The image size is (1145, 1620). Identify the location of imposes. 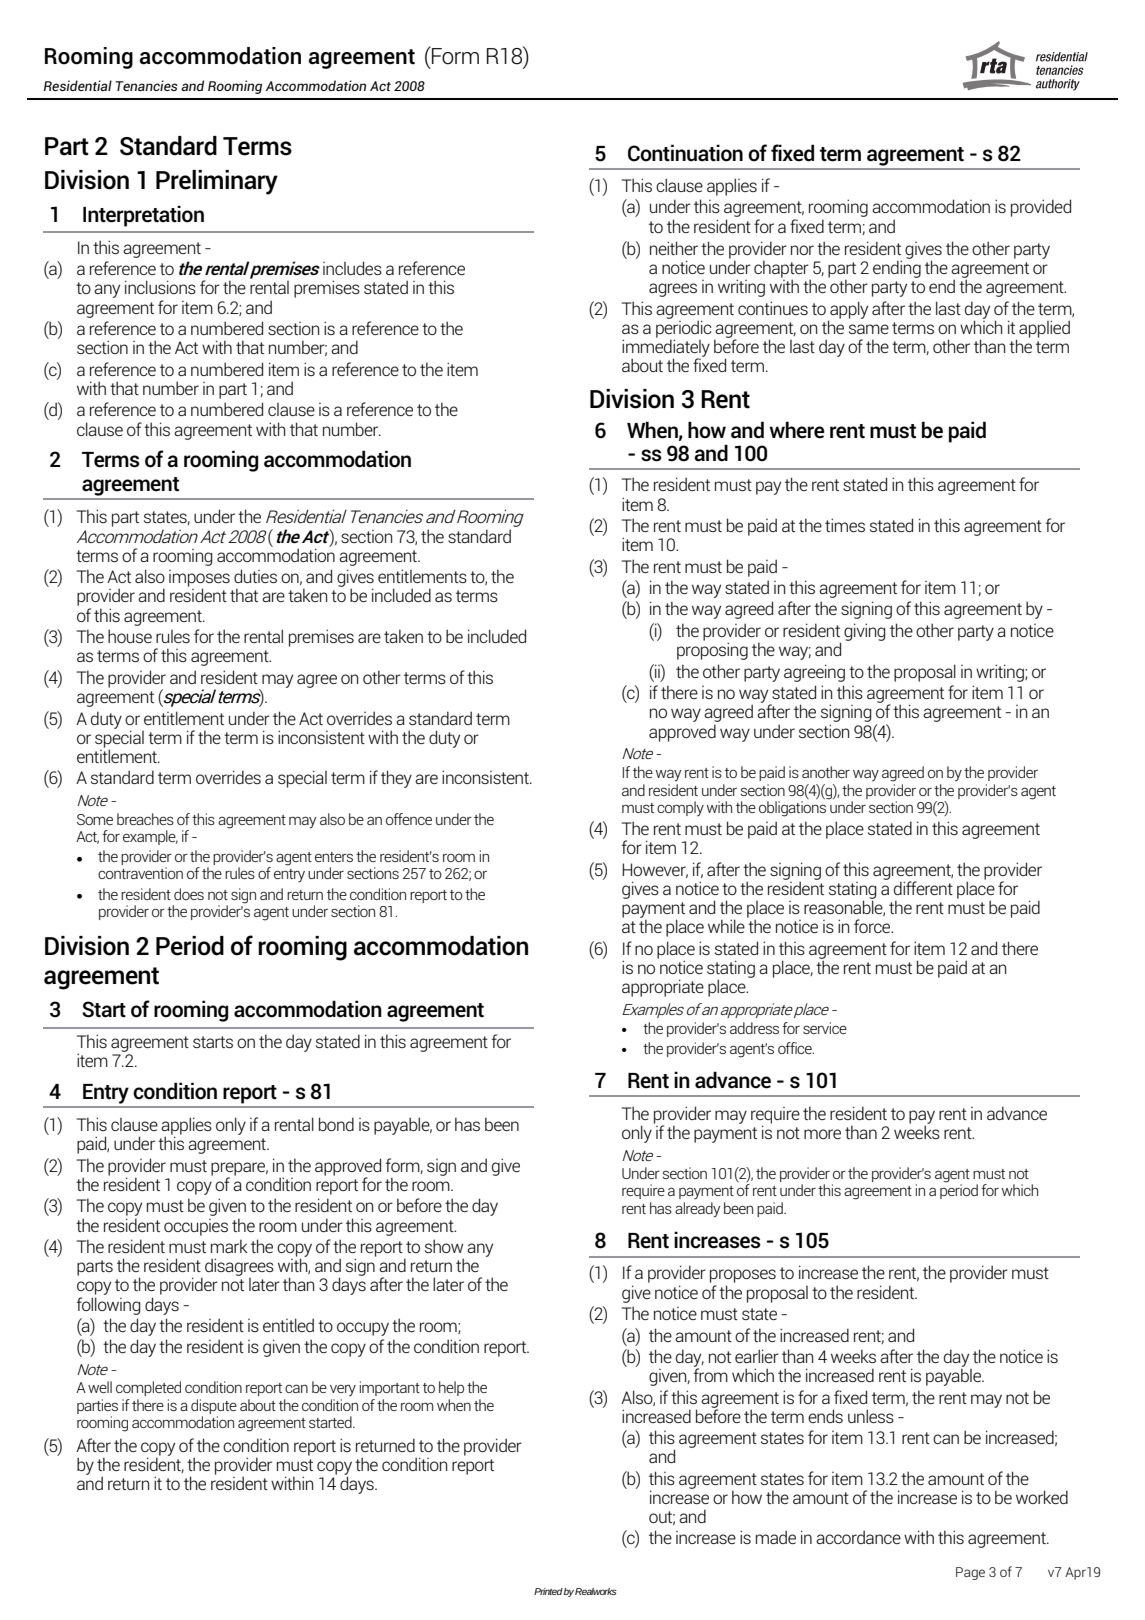
(199, 579).
